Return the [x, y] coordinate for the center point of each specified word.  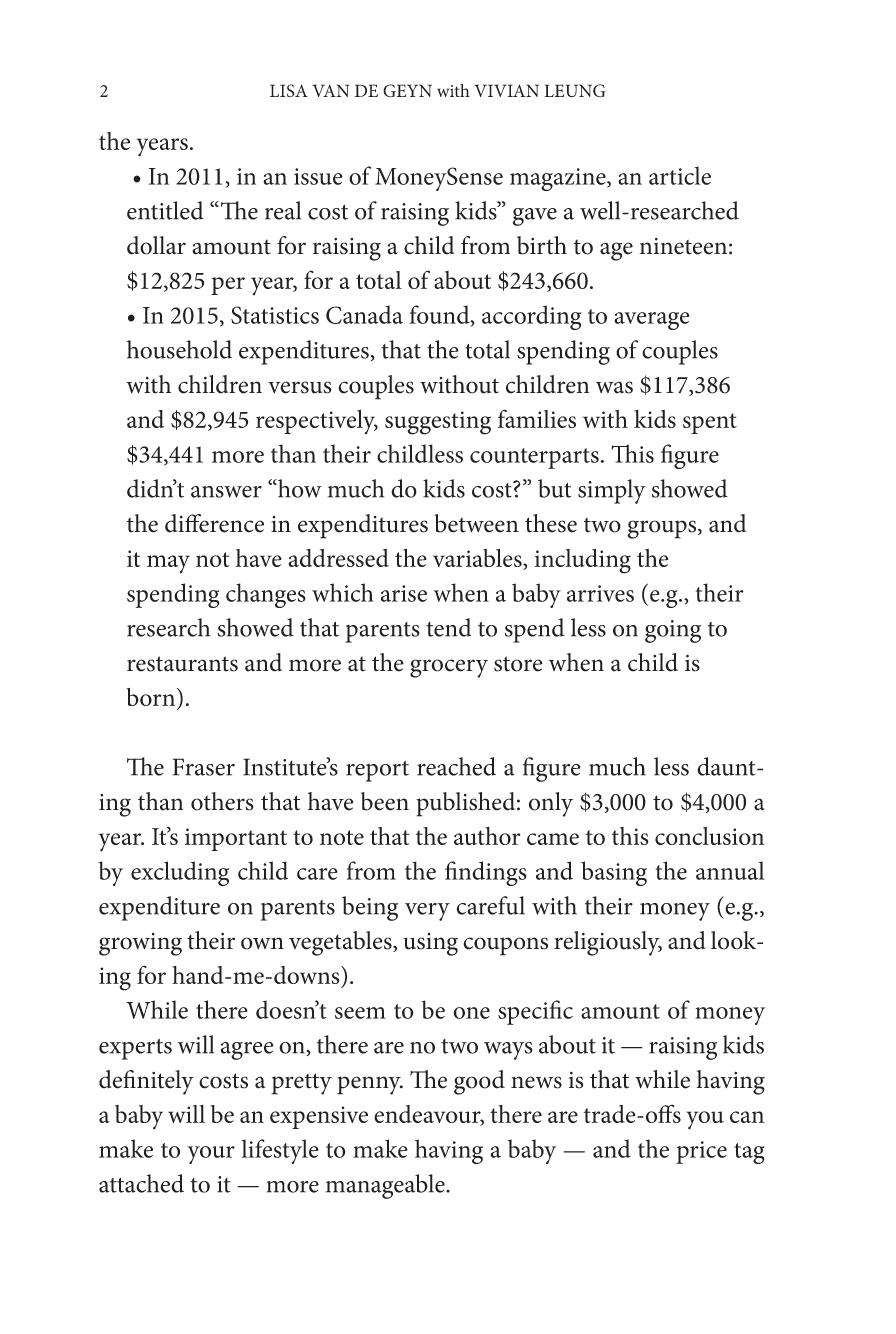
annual [730, 870]
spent [710, 423]
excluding [180, 873]
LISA [289, 90]
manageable [386, 1186]
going [673, 631]
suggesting [438, 423]
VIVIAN [506, 90]
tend [448, 627]
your [211, 1155]
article [680, 175]
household [179, 349]
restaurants [182, 664]
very [427, 912]
